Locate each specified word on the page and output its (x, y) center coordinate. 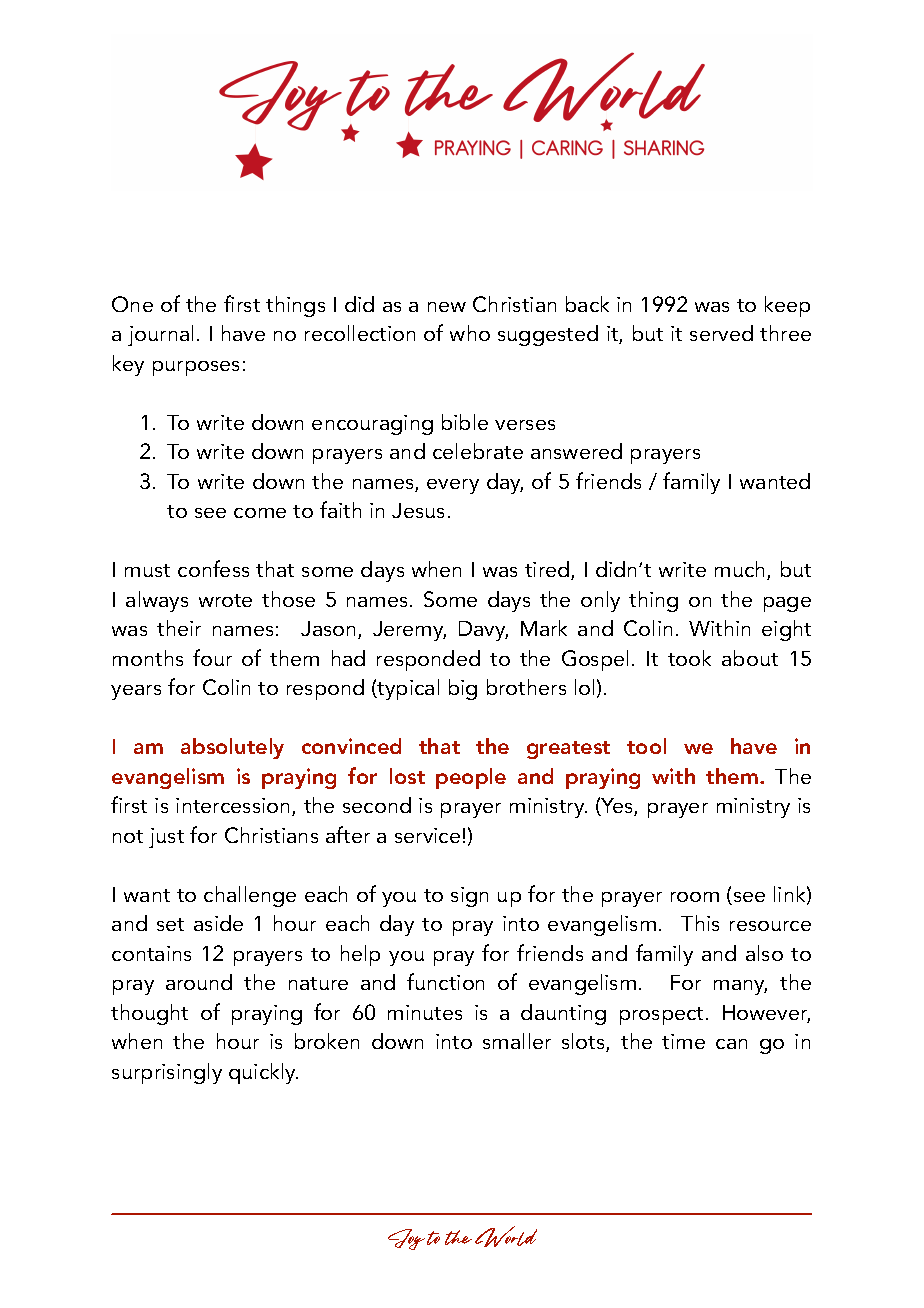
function (445, 981)
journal (160, 335)
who (470, 333)
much (741, 570)
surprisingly (167, 1073)
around (199, 982)
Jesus (418, 510)
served (721, 333)
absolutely (232, 748)
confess (213, 568)
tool (646, 746)
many (740, 987)
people (471, 778)
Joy (406, 1239)
